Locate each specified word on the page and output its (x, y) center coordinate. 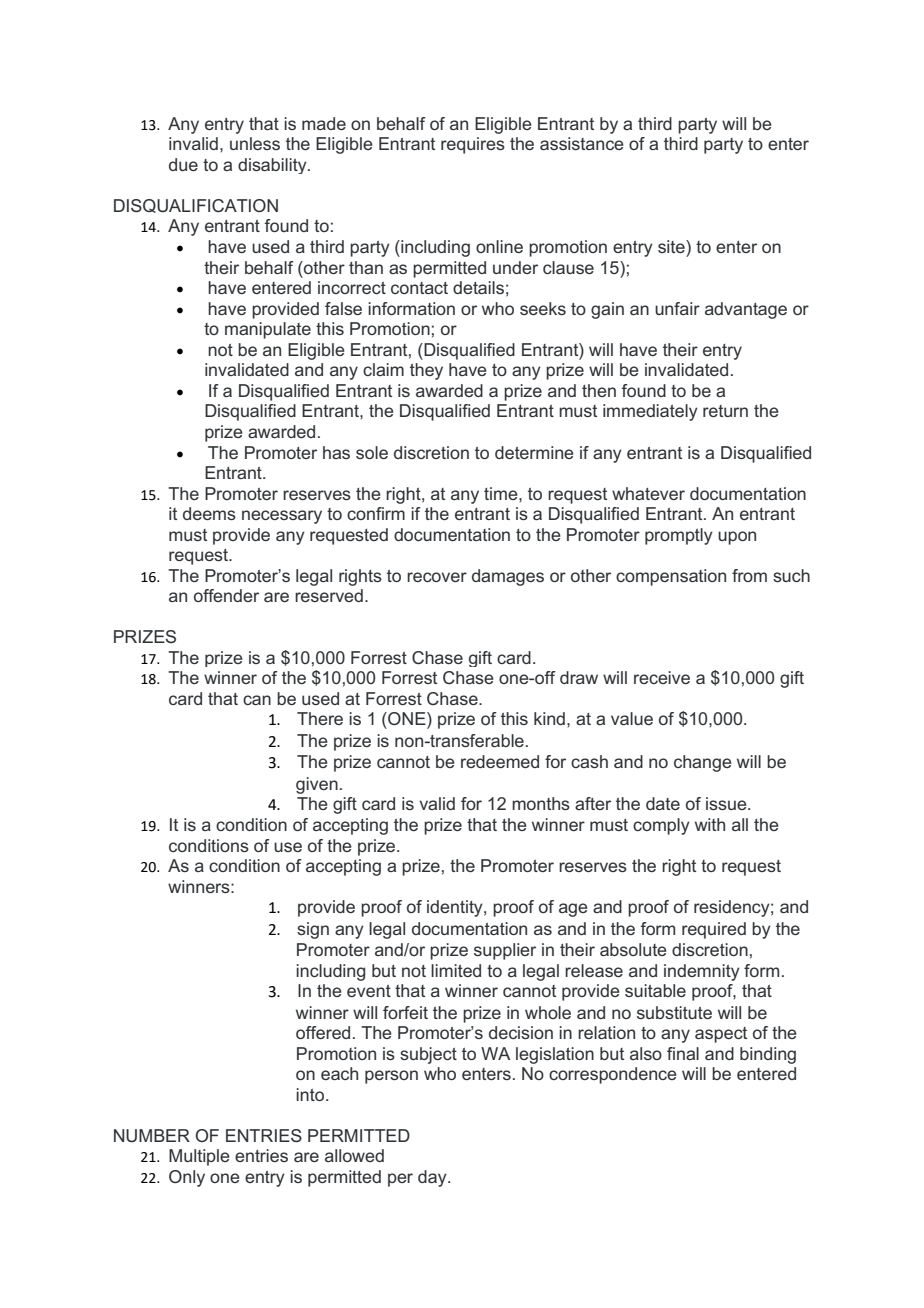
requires (473, 145)
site (672, 246)
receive (662, 677)
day (433, 1178)
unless (255, 143)
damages (508, 577)
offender (226, 595)
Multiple (199, 1157)
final (683, 1053)
